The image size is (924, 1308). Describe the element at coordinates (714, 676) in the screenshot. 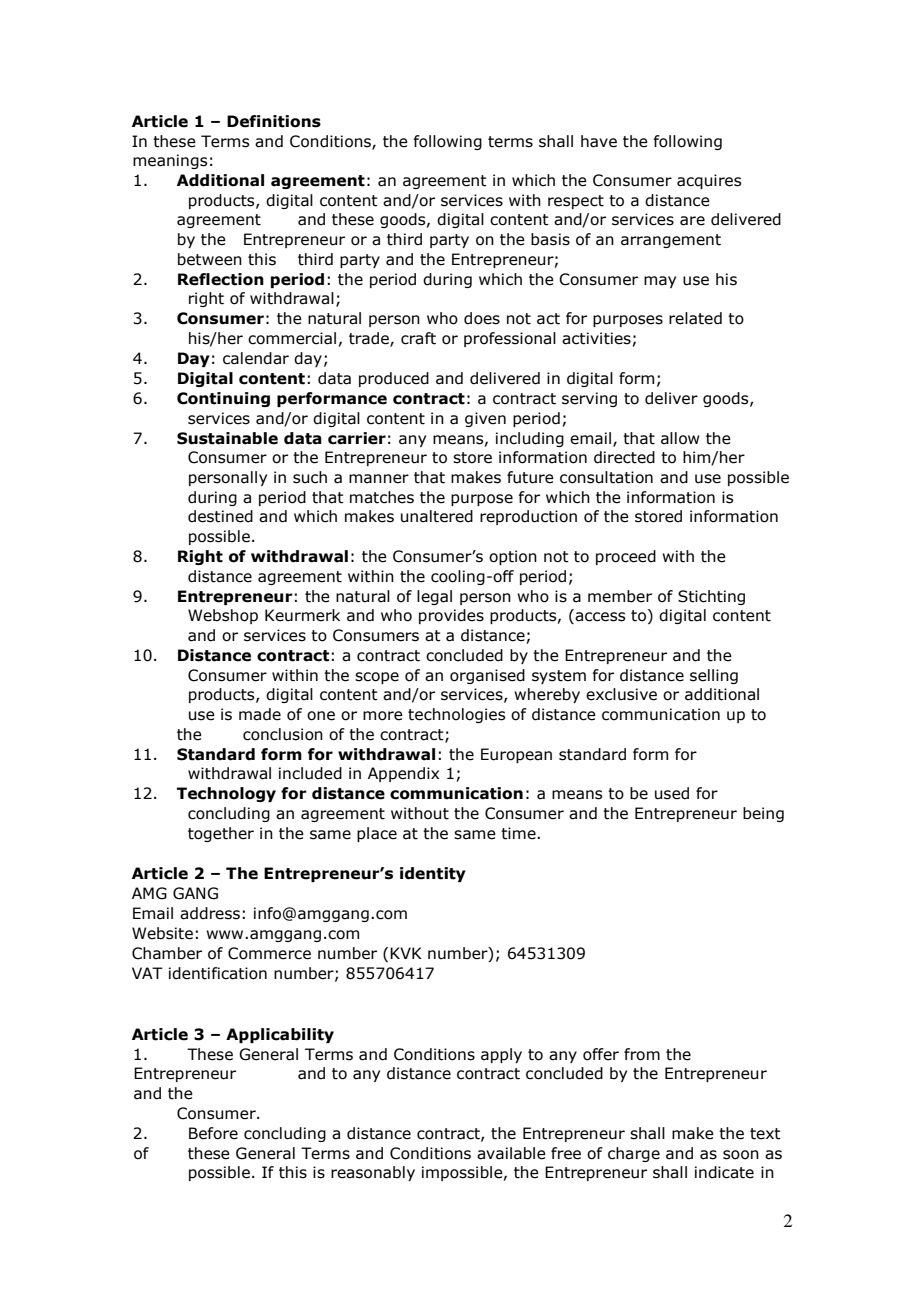

I see `selling` at that location.
